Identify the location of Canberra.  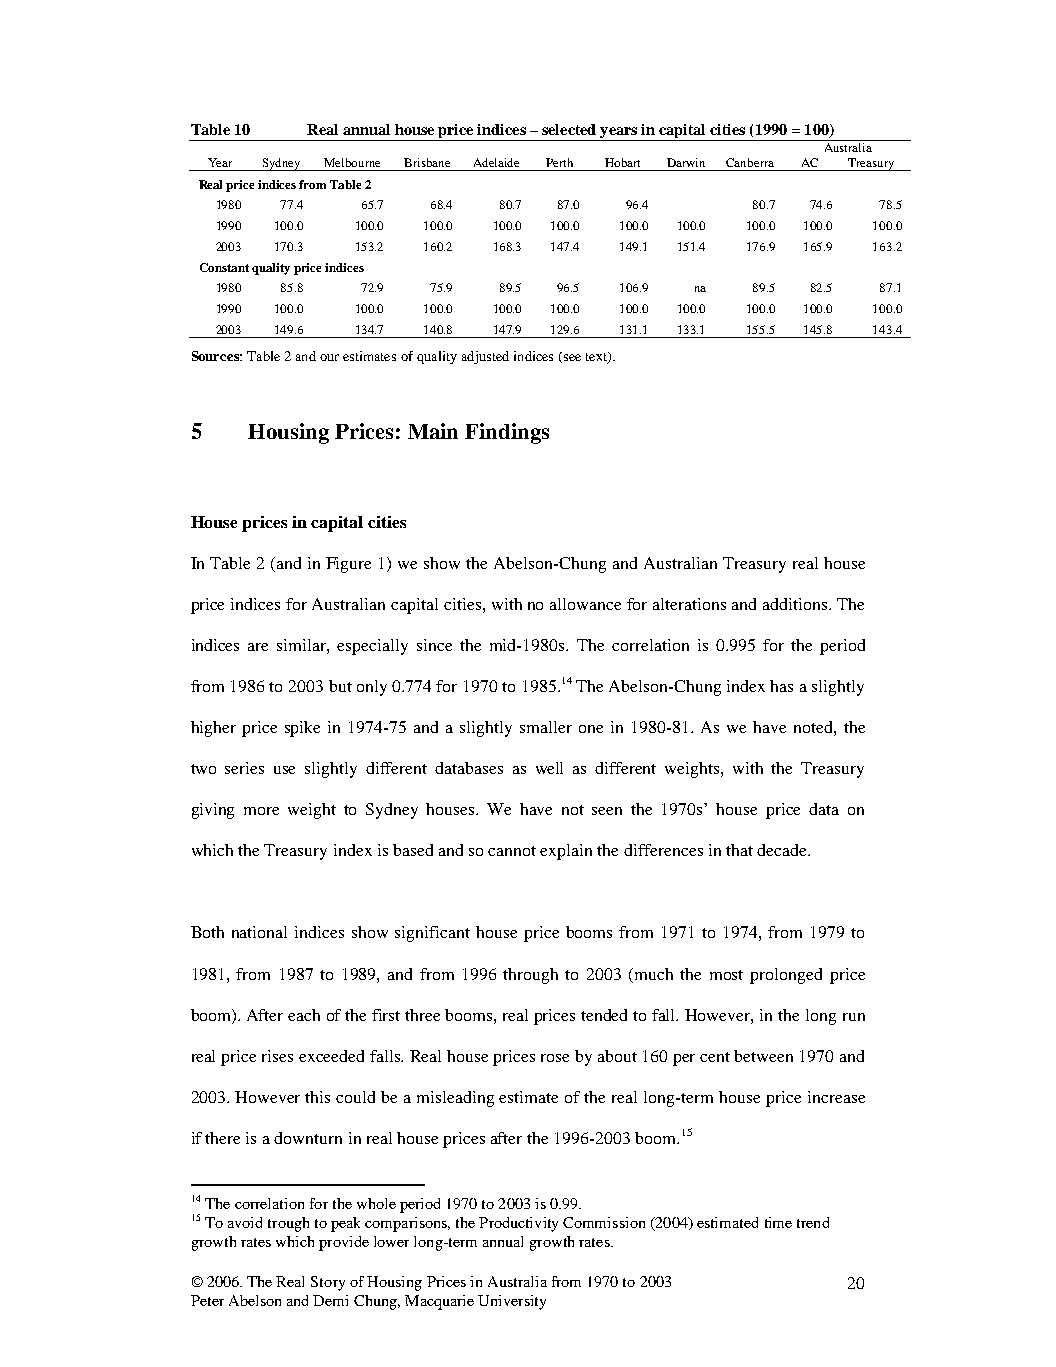
(750, 162).
